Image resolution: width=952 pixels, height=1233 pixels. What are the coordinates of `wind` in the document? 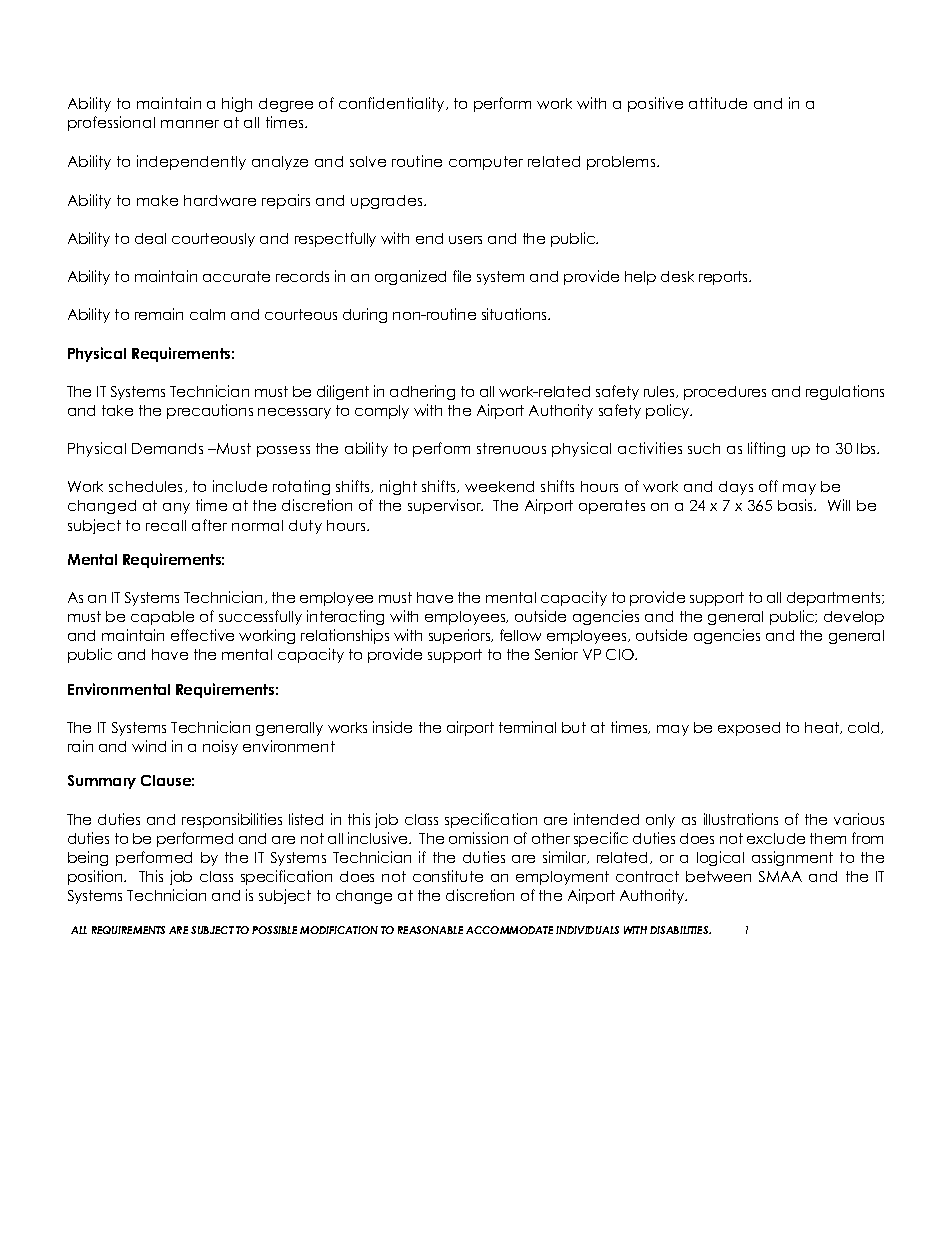 It's located at (149, 746).
